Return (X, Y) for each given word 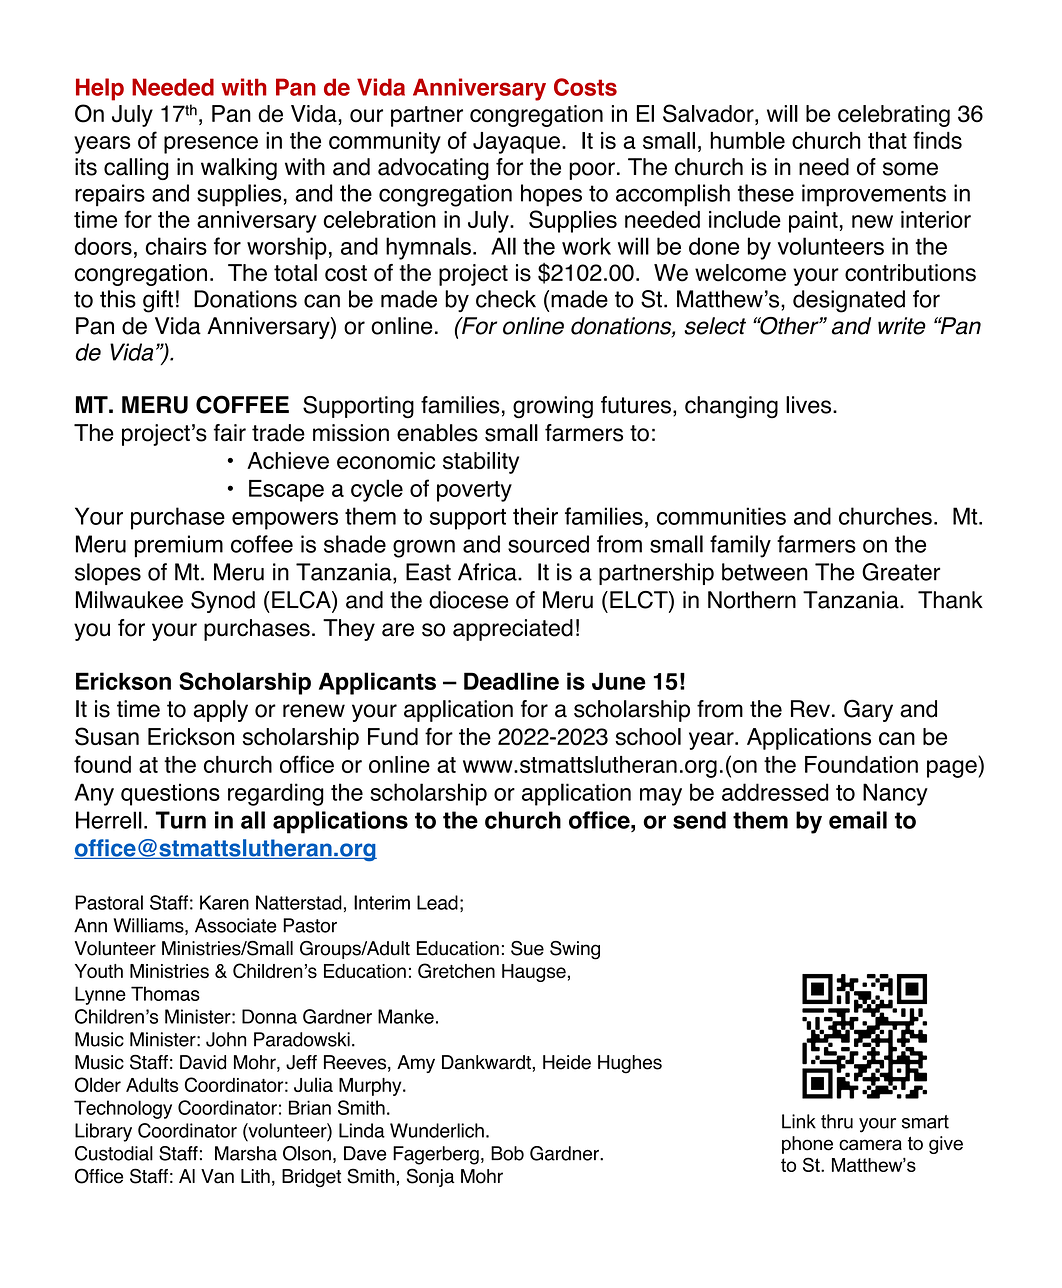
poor (592, 171)
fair (230, 433)
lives (810, 405)
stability (481, 463)
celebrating (894, 116)
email (858, 820)
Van (217, 1176)
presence (211, 145)
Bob (507, 1153)
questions (170, 794)
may (661, 797)
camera (870, 1145)
